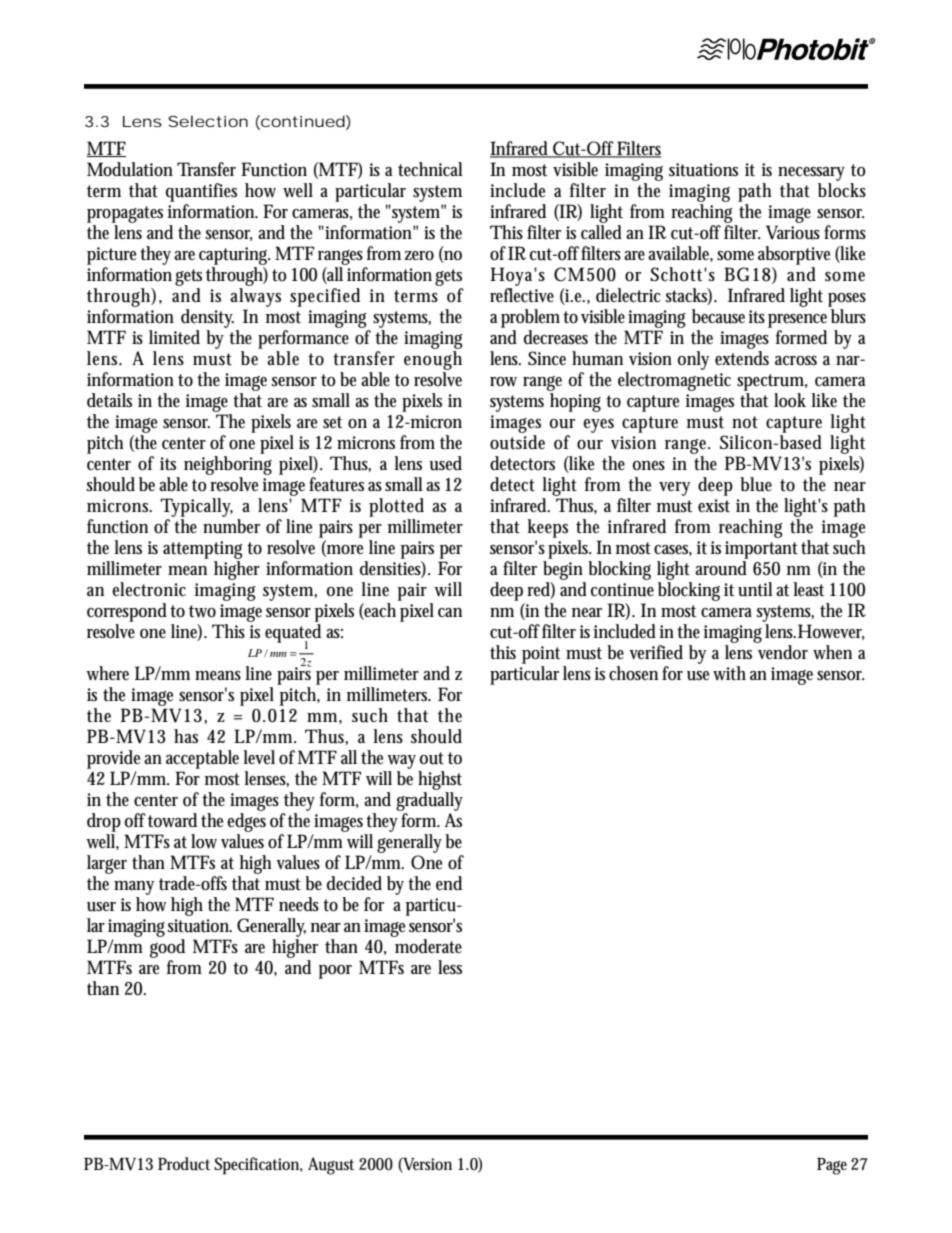 This screenshot has height=1233, width=952. Describe the element at coordinates (172, 820) in the screenshot. I see `toward` at that location.
